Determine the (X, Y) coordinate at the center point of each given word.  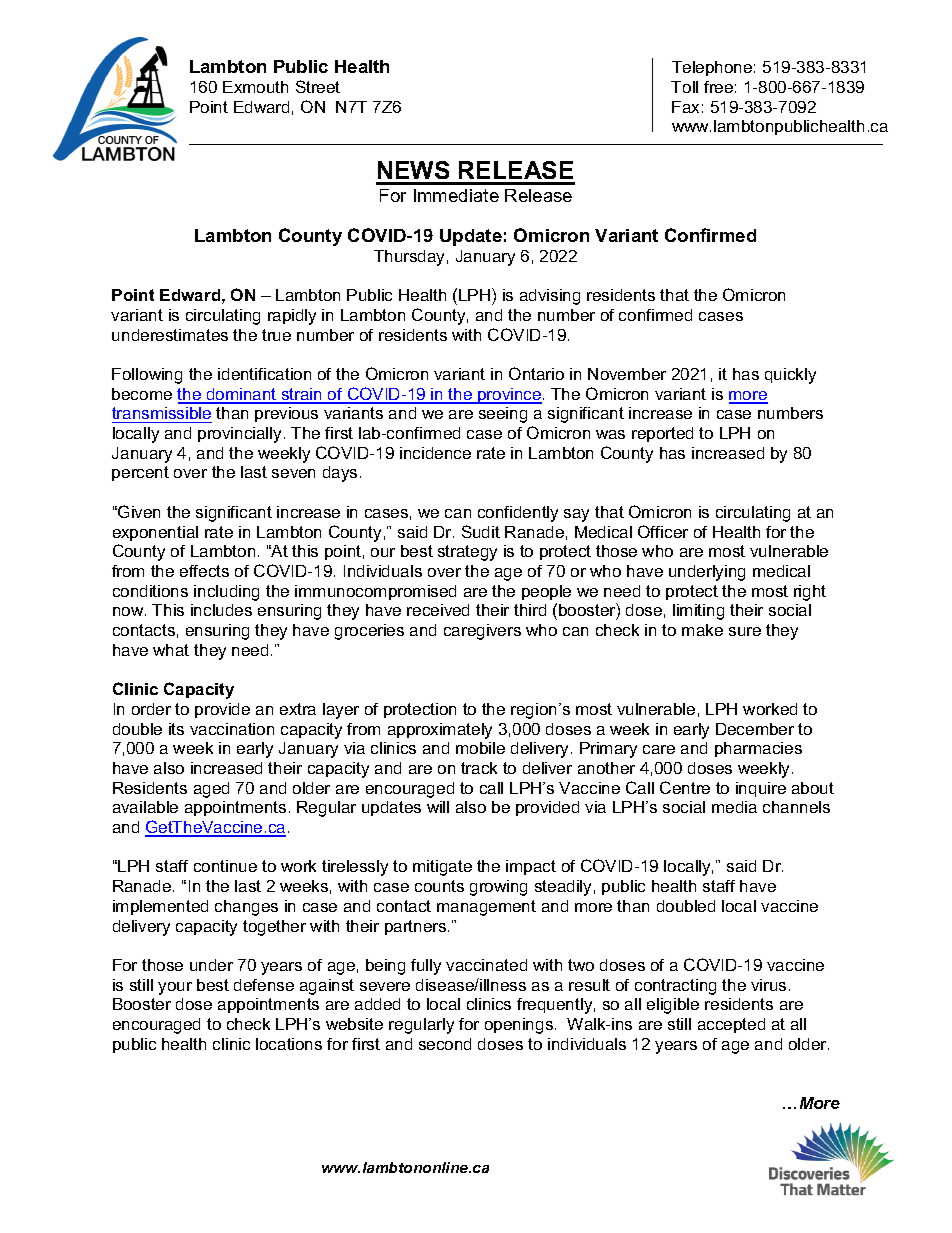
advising (550, 297)
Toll (684, 87)
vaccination (232, 729)
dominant (242, 395)
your (175, 988)
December (755, 729)
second (445, 1044)
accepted (731, 1025)
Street (318, 86)
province (510, 396)
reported (662, 434)
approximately (440, 731)
